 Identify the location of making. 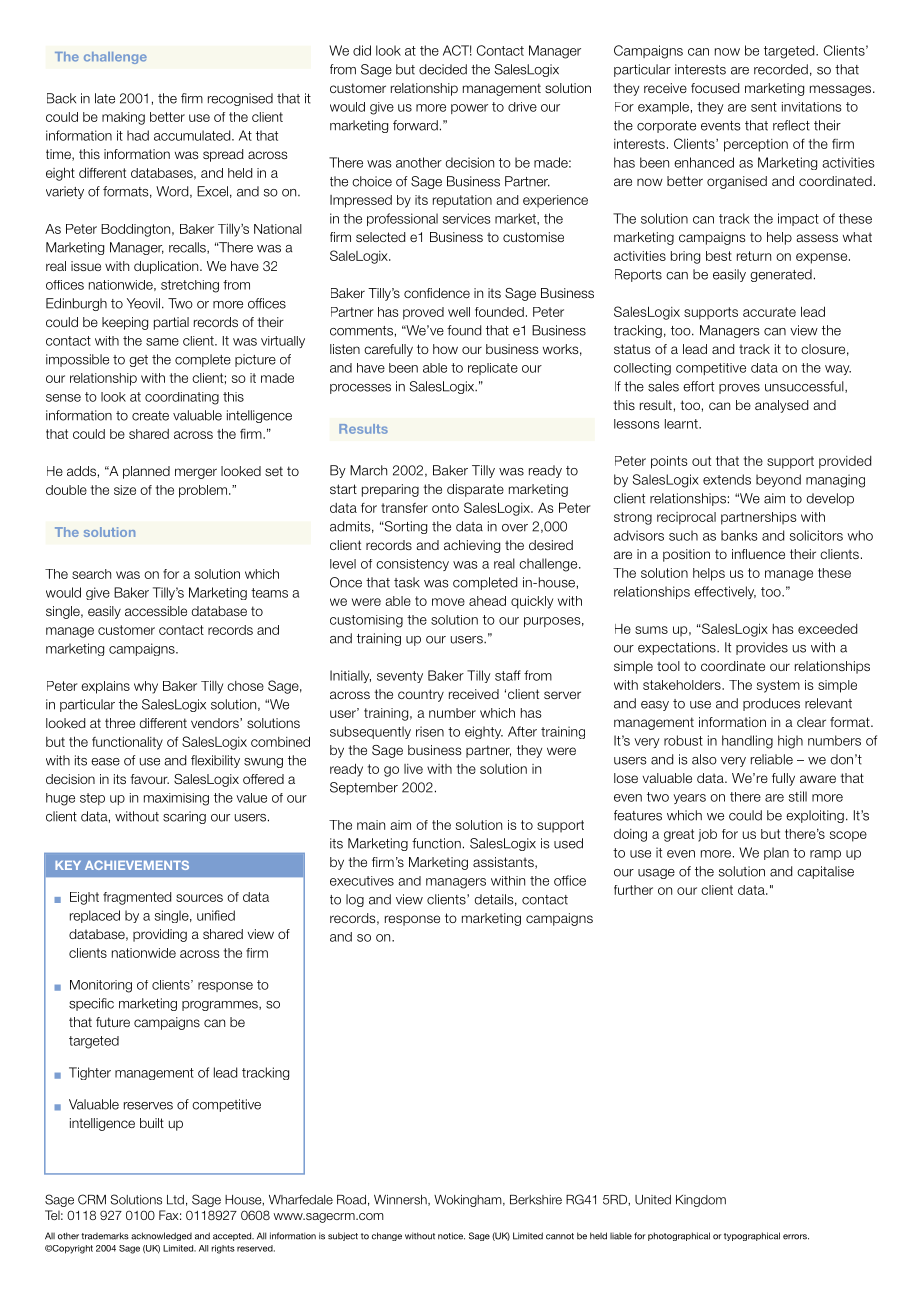
(123, 118).
